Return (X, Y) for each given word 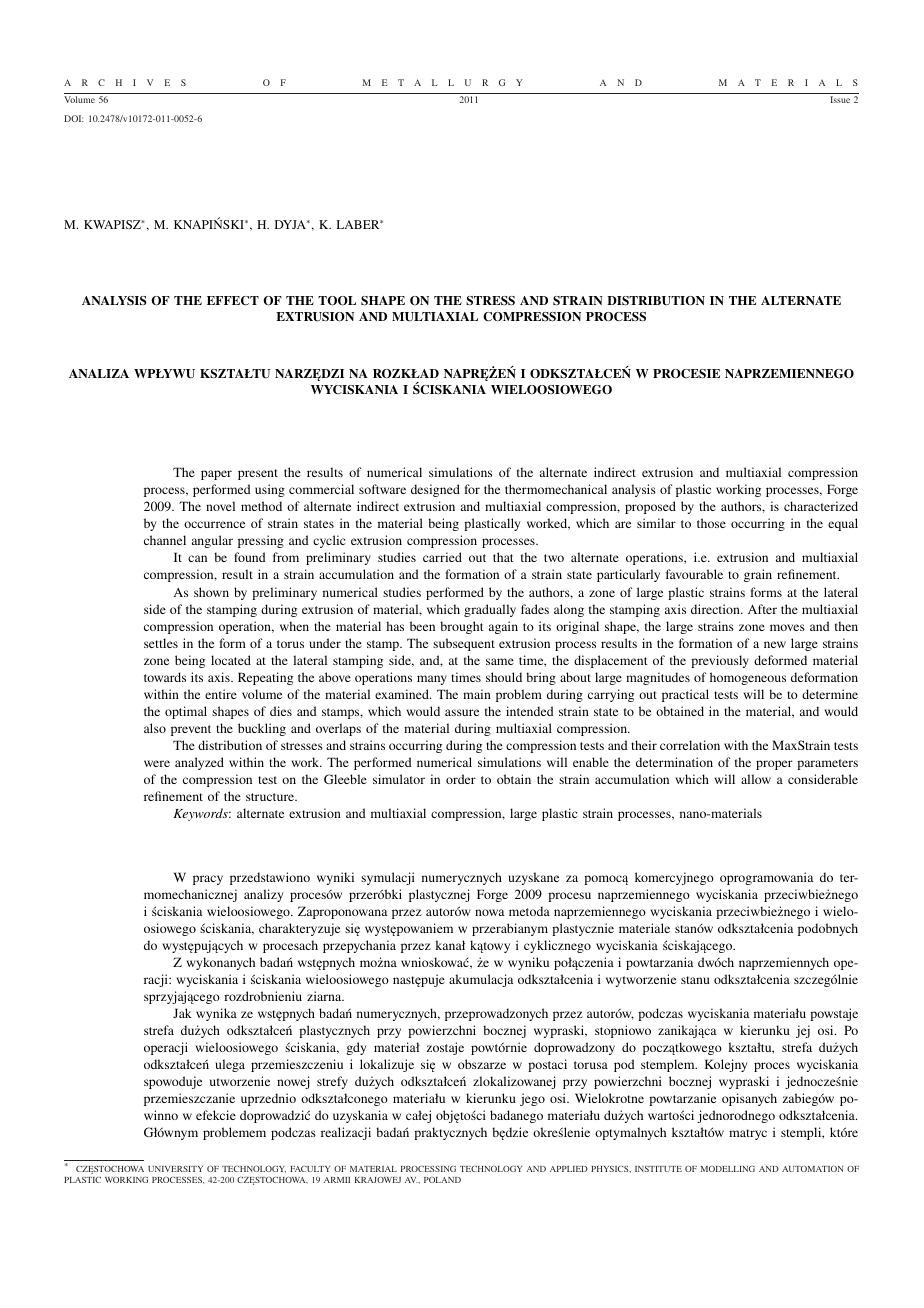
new (775, 644)
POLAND (442, 1180)
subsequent (464, 644)
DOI (74, 118)
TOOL (337, 301)
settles (161, 643)
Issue (840, 99)
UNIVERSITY (175, 1169)
